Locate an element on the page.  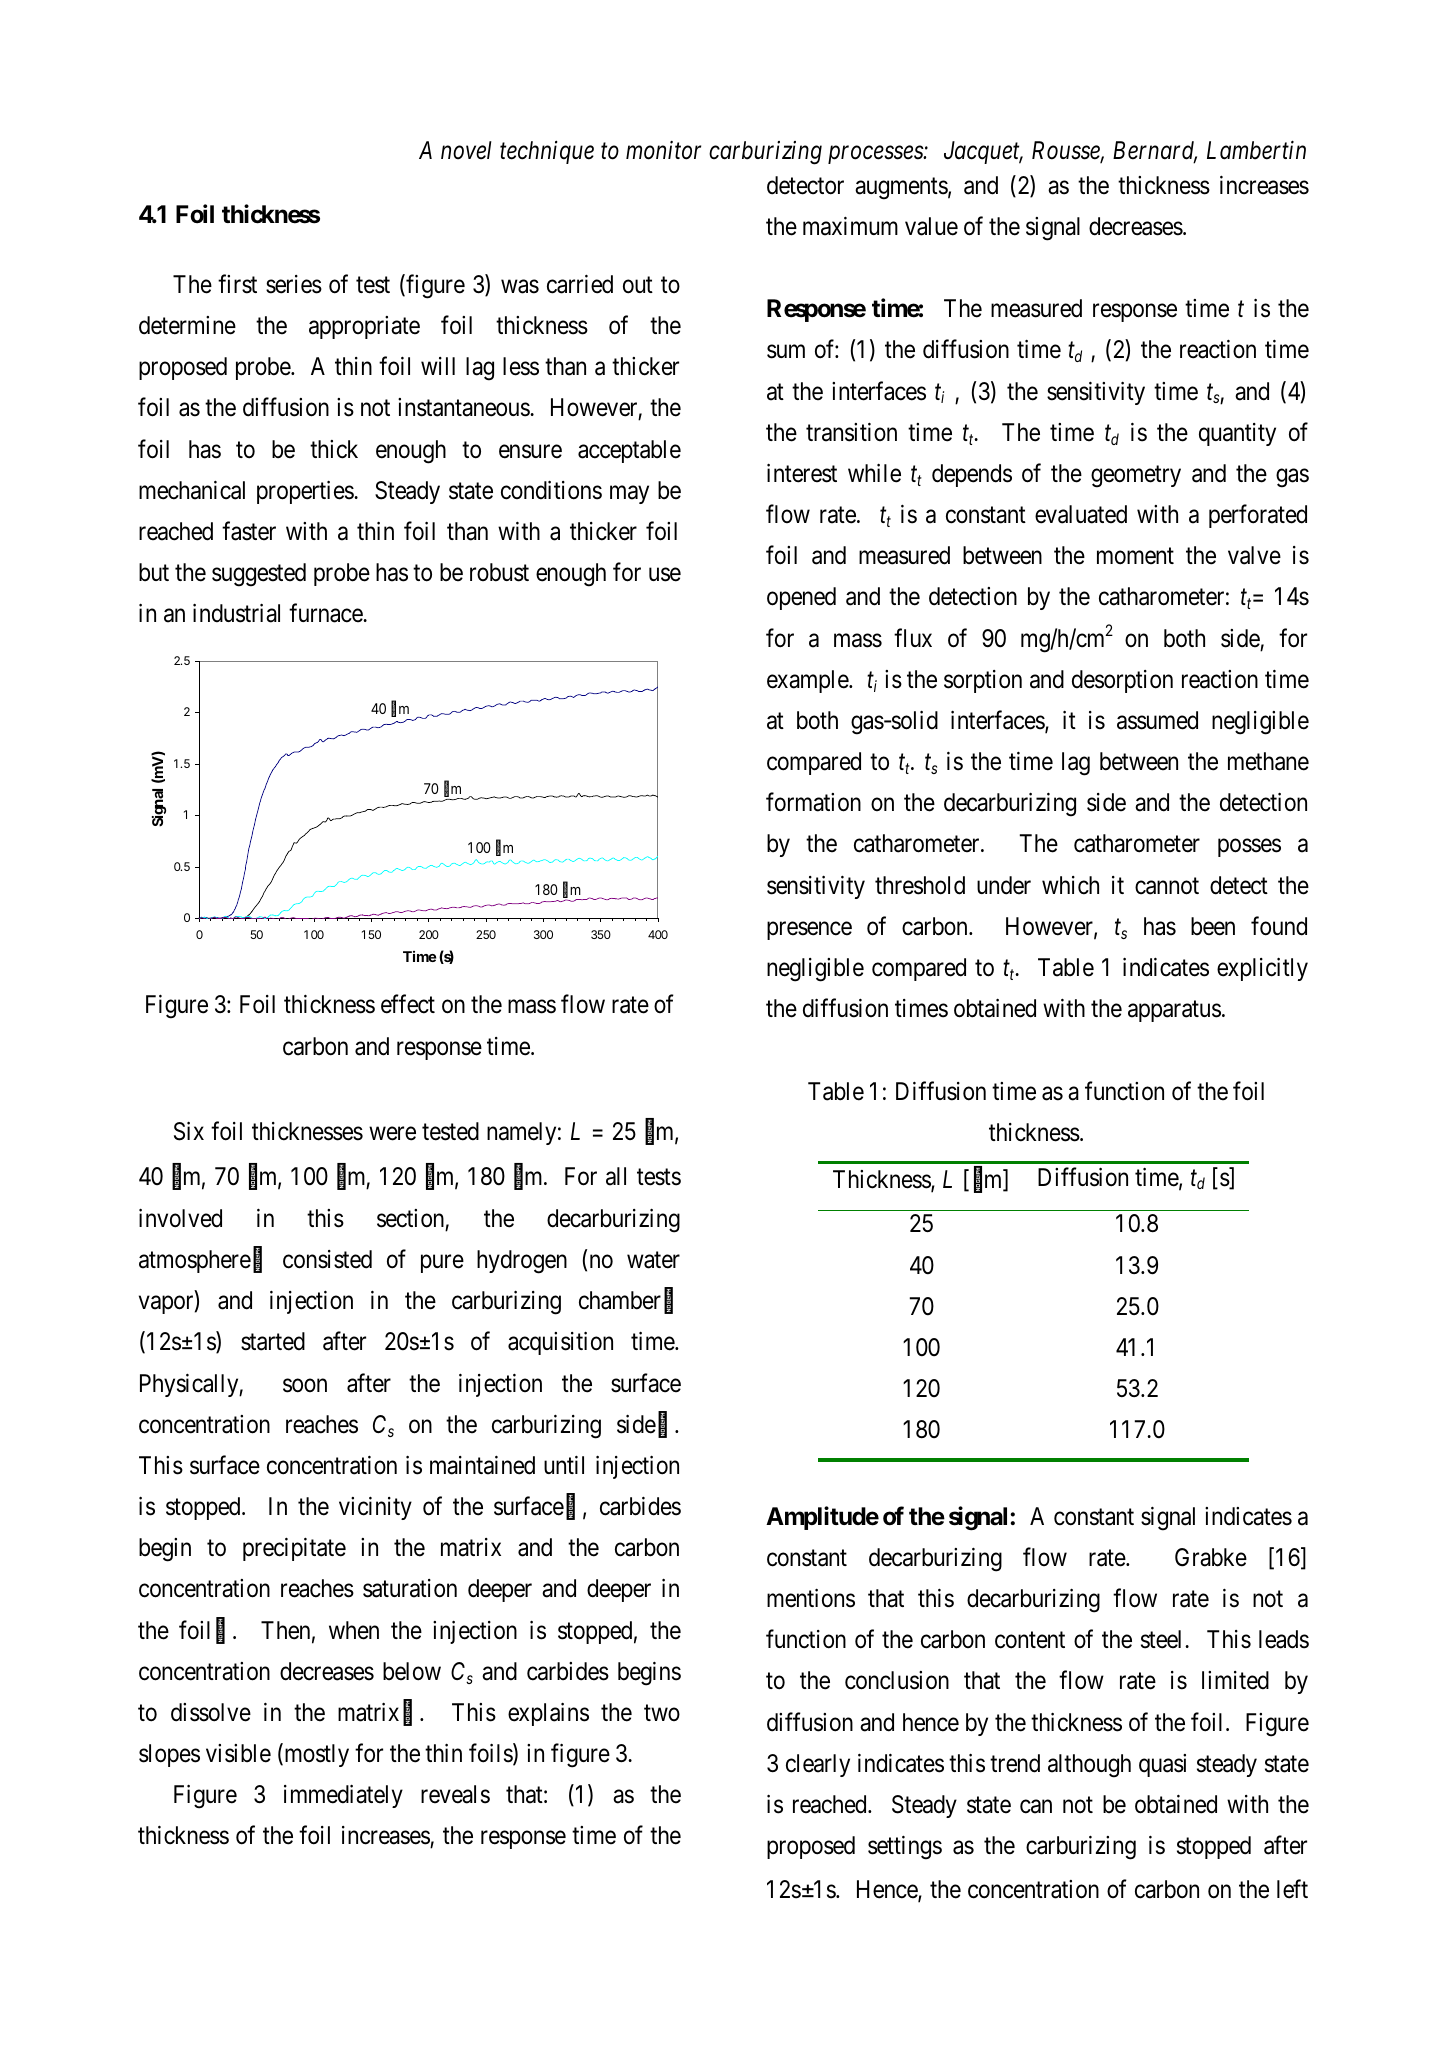
soon is located at coordinates (305, 1385).
